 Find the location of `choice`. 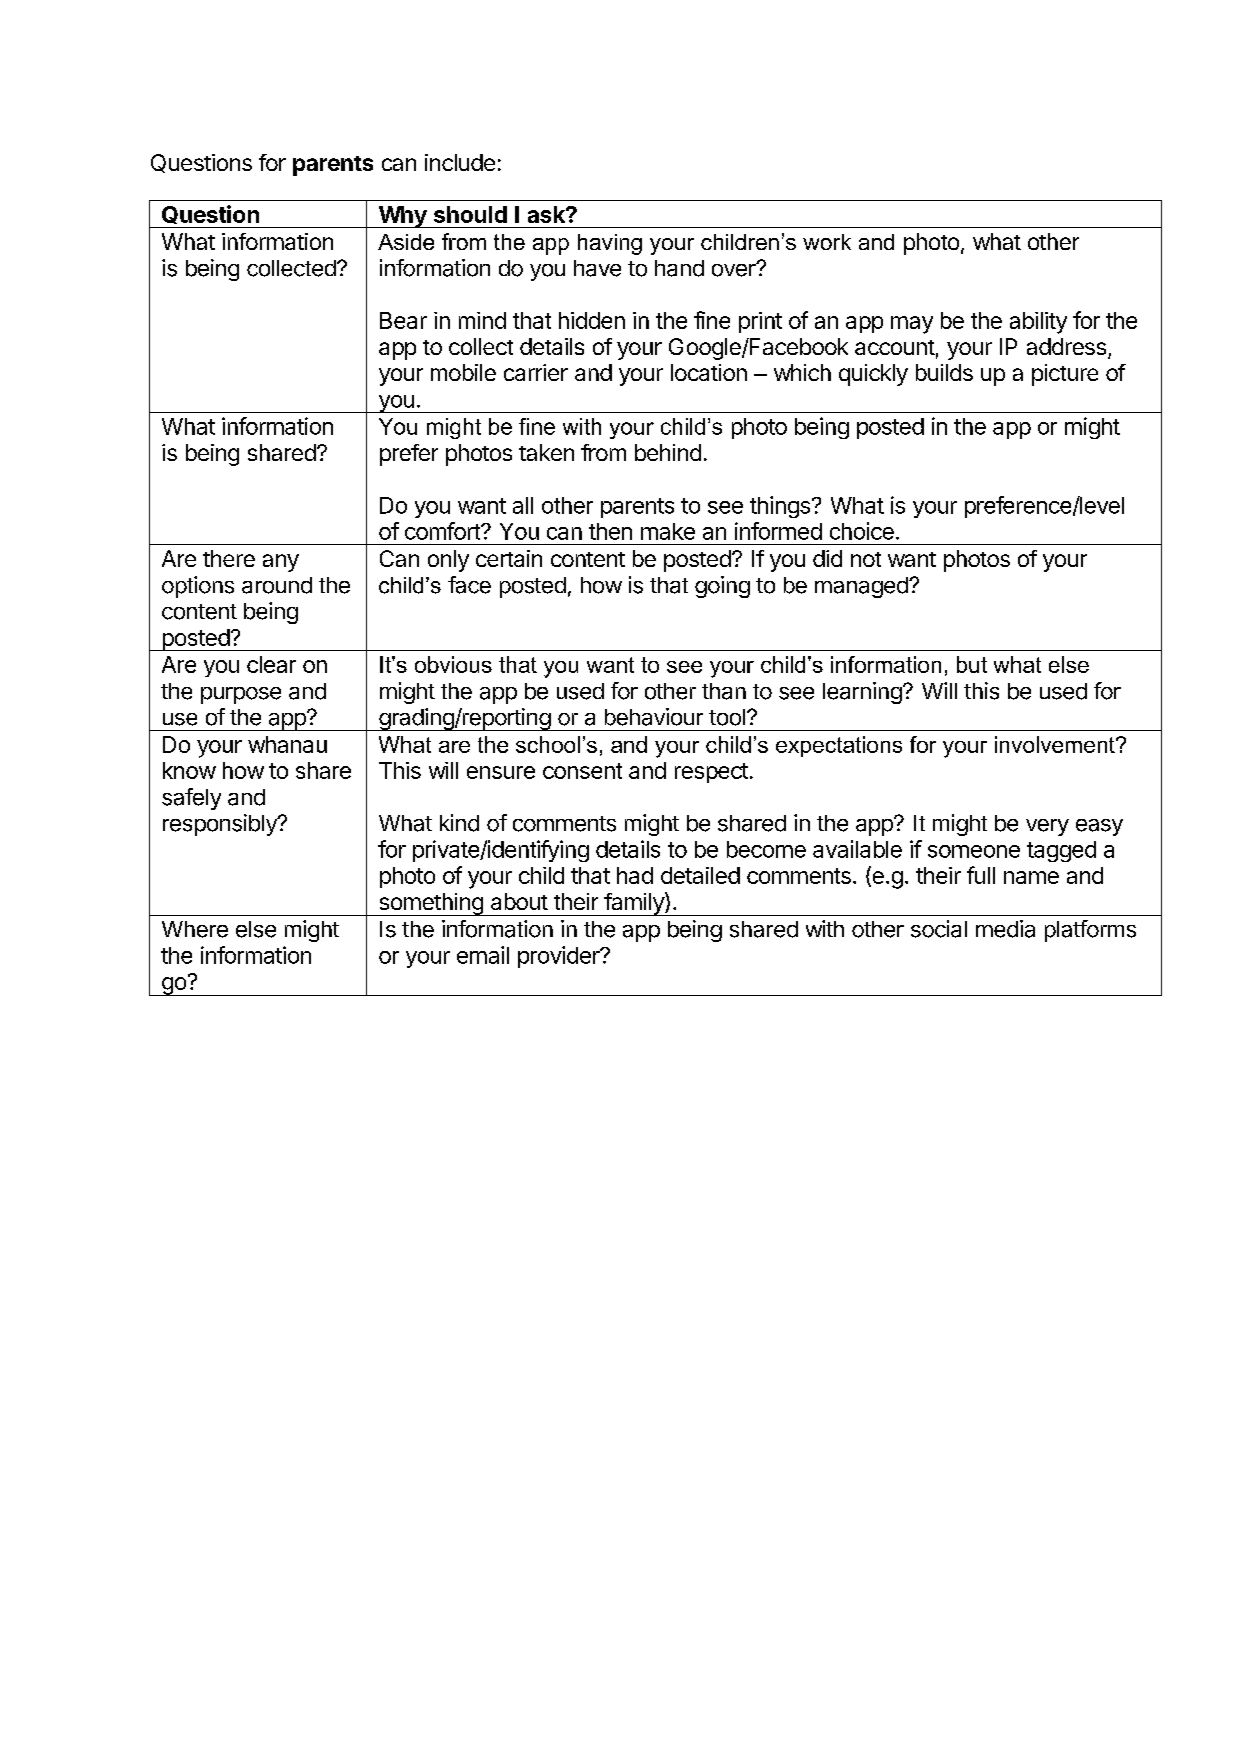

choice is located at coordinates (862, 531).
